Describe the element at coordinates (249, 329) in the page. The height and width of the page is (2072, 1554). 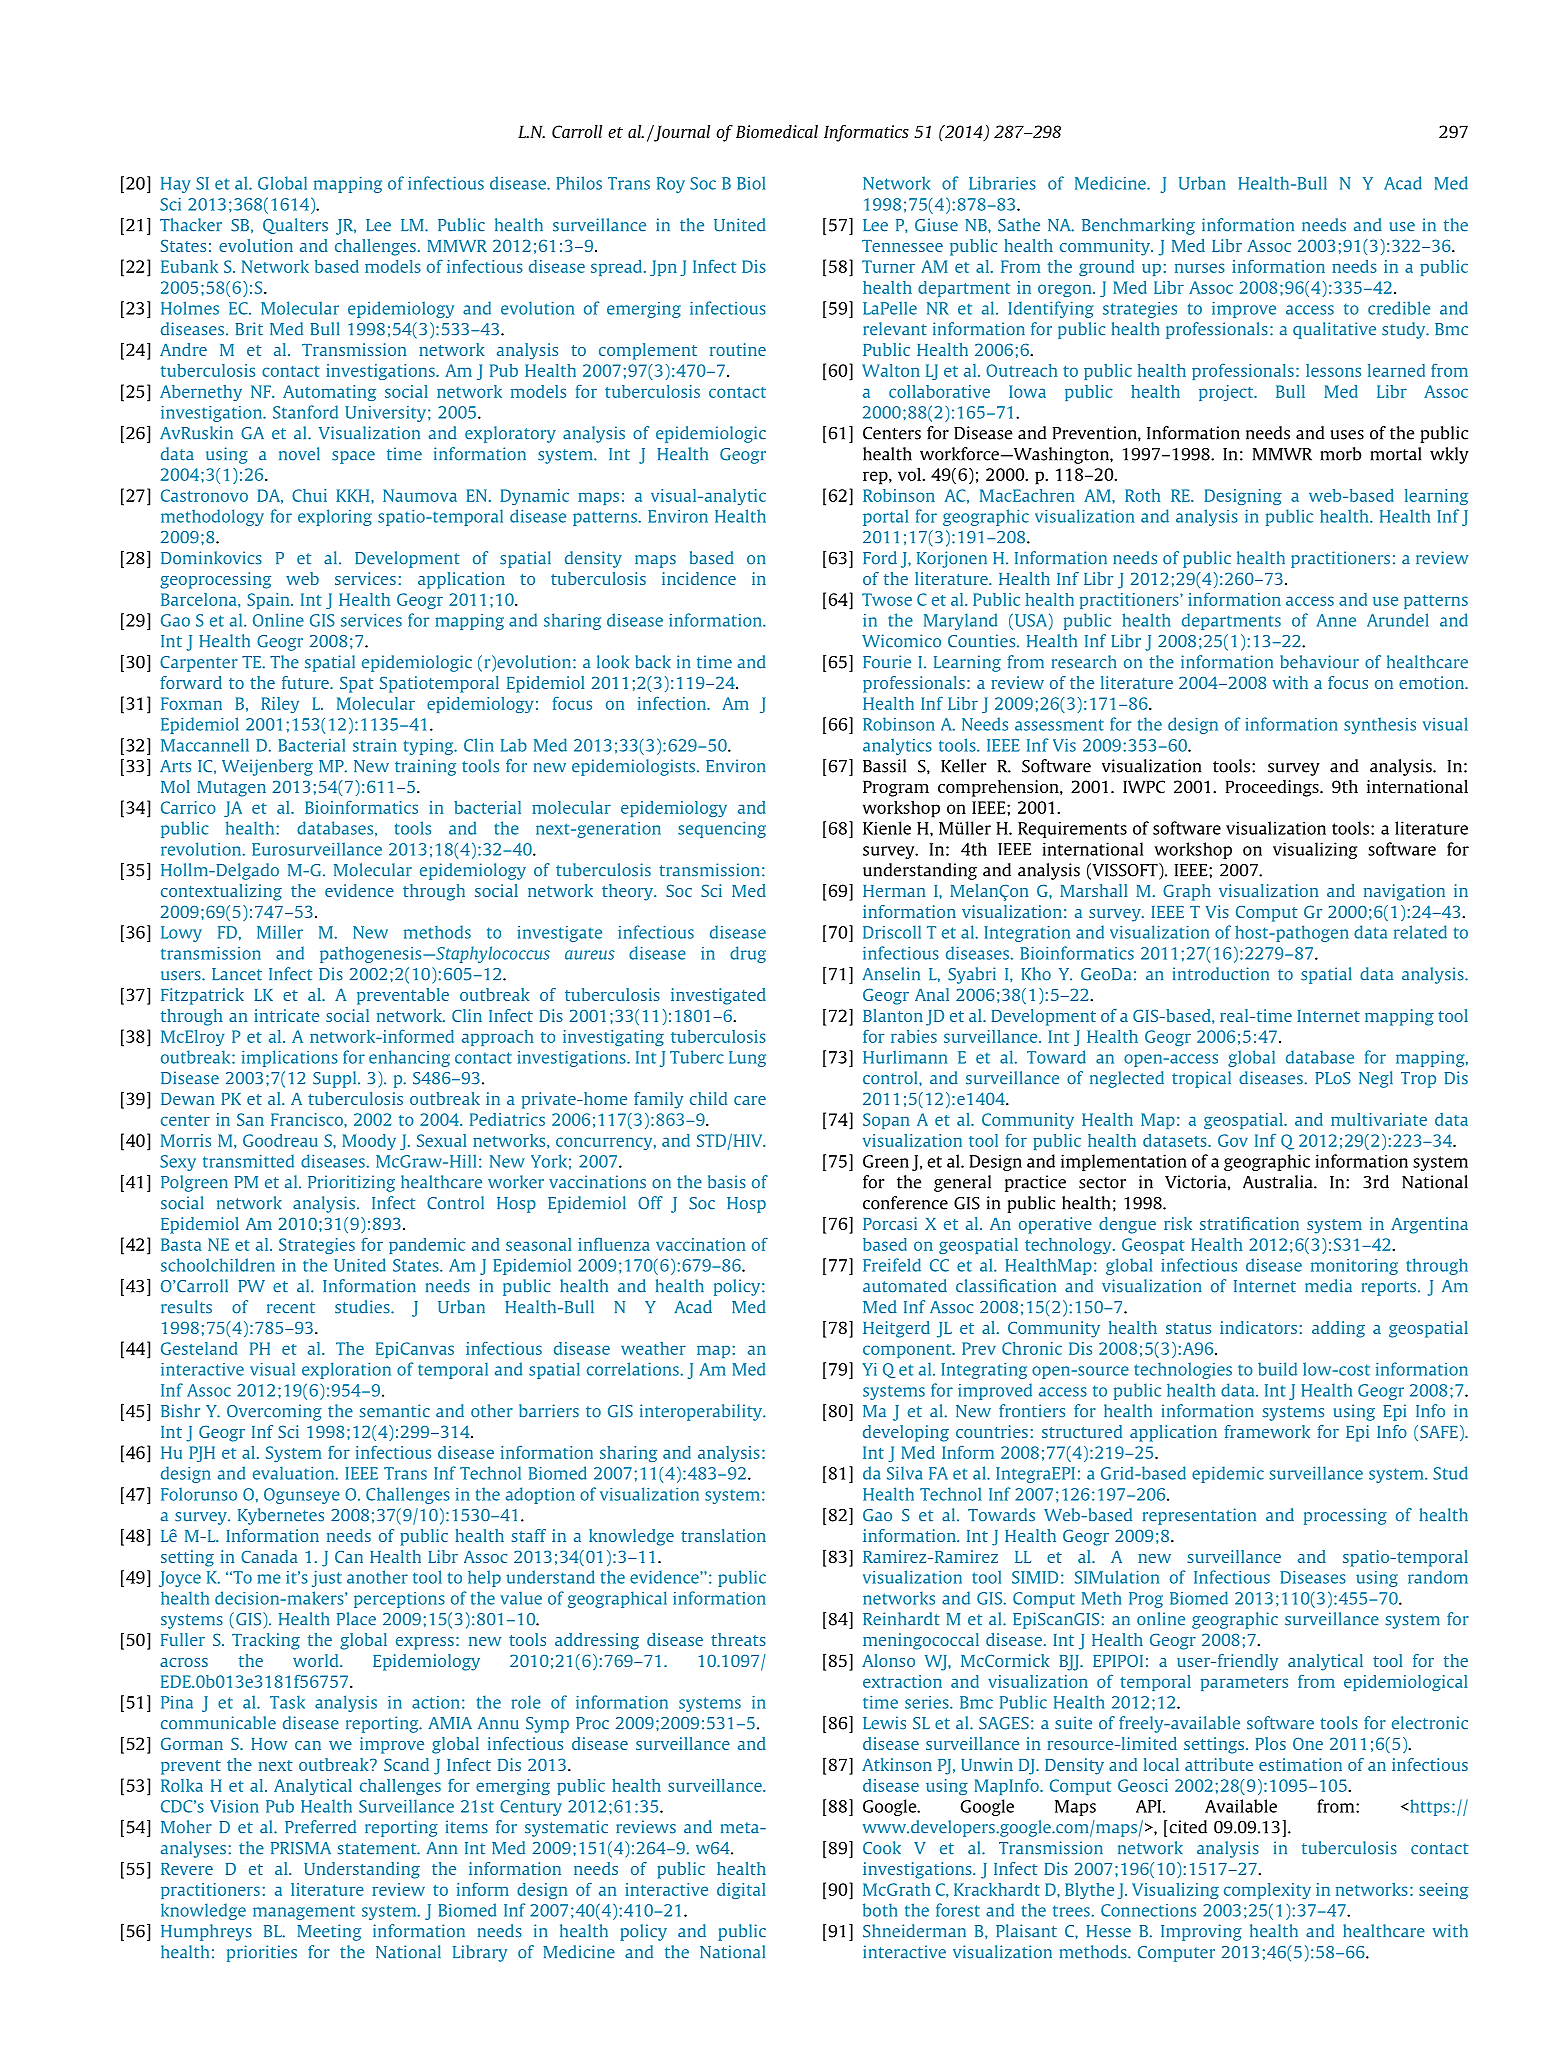
I see `Brit` at that location.
